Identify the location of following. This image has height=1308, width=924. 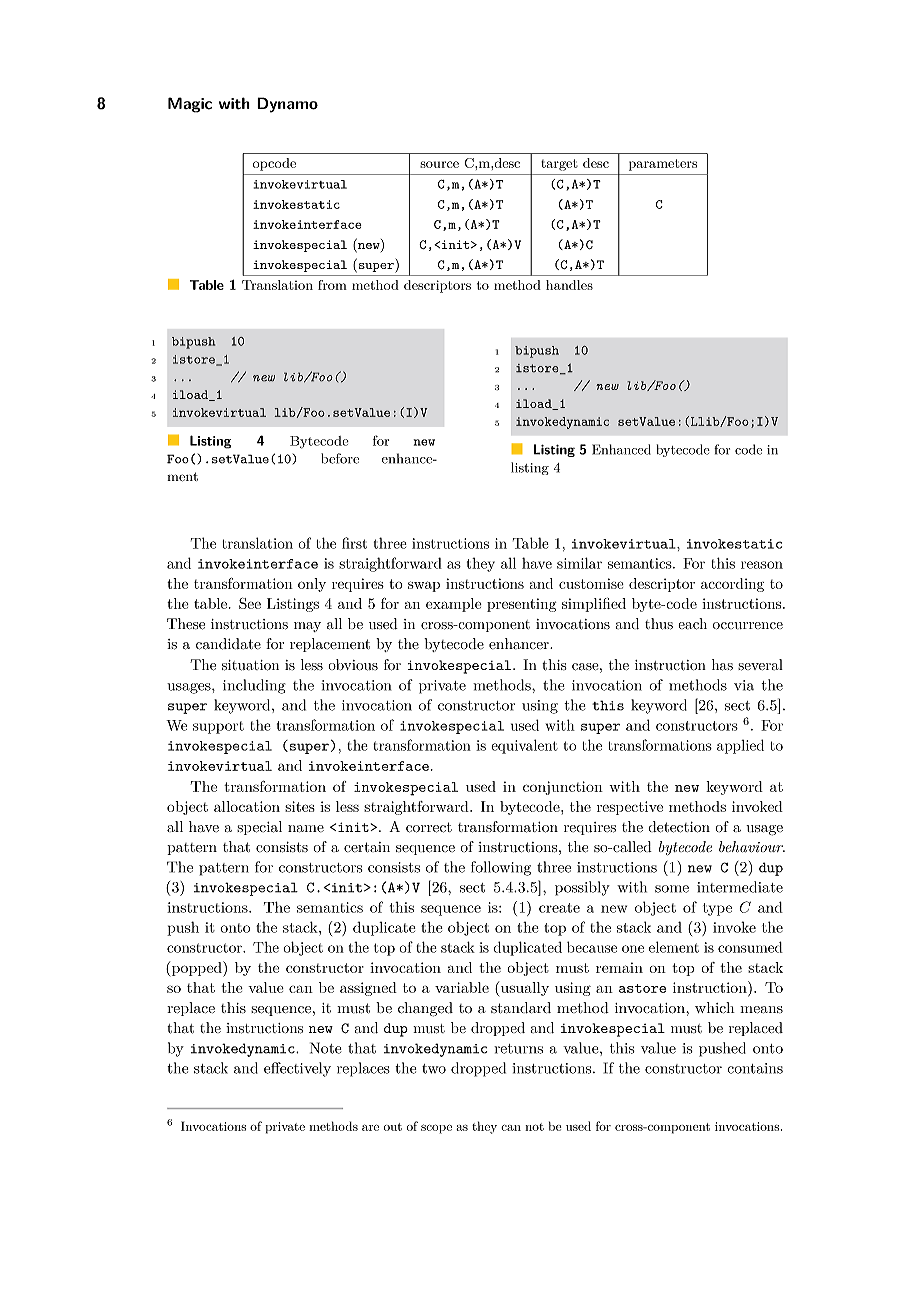
(501, 868).
